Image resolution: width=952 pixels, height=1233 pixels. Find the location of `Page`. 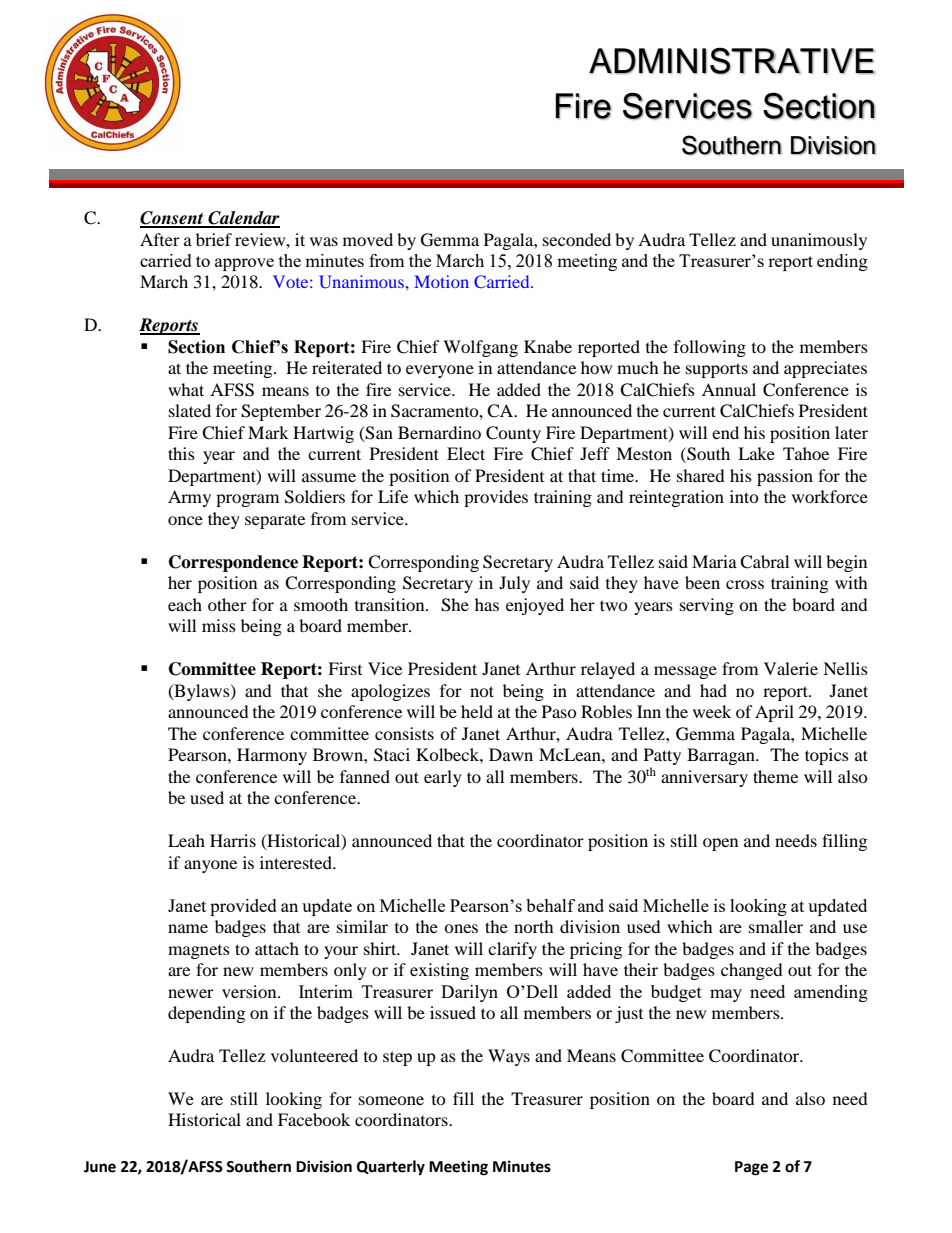

Page is located at coordinates (751, 1168).
